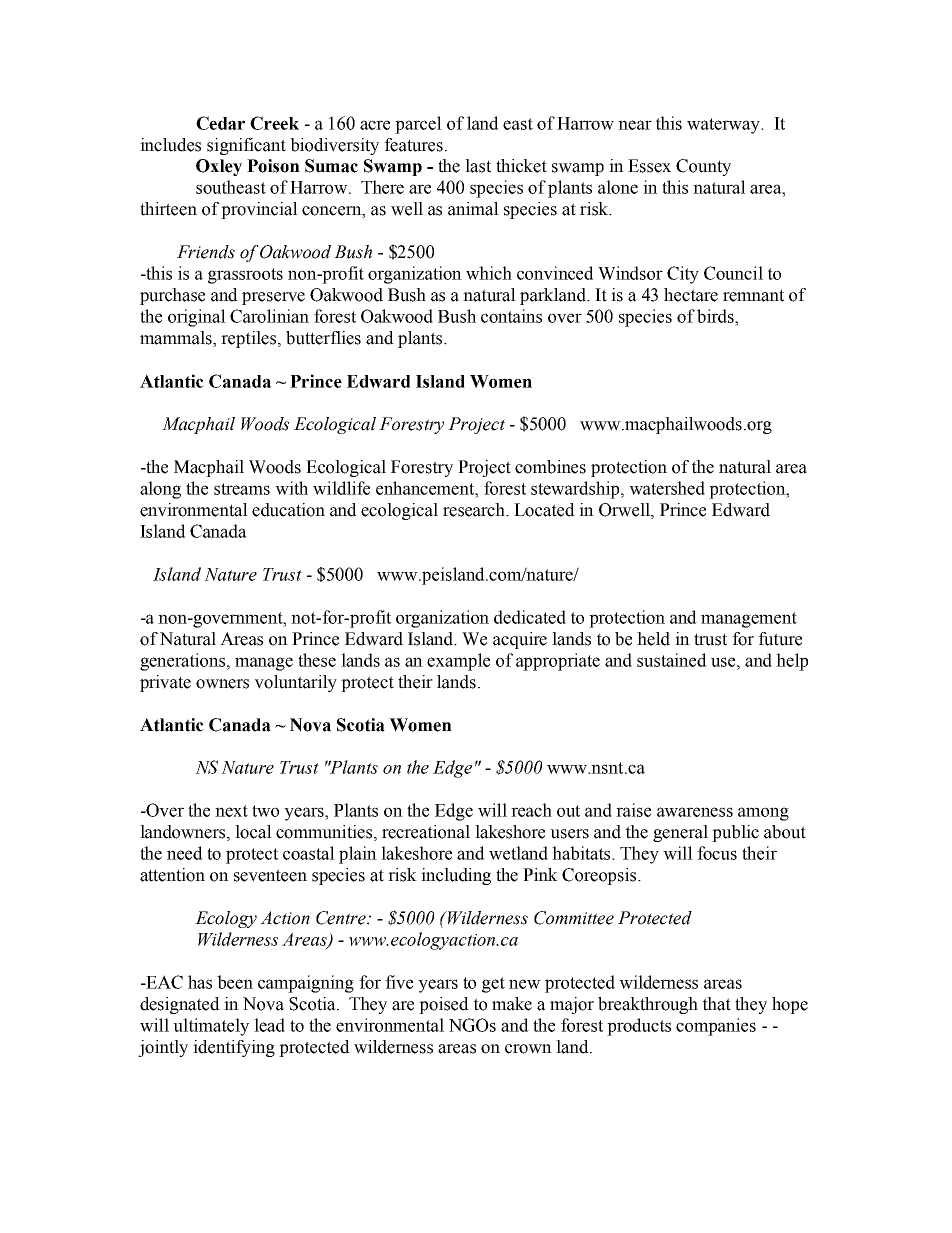  What do you see at coordinates (478, 166) in the screenshot?
I see `last` at bounding box center [478, 166].
